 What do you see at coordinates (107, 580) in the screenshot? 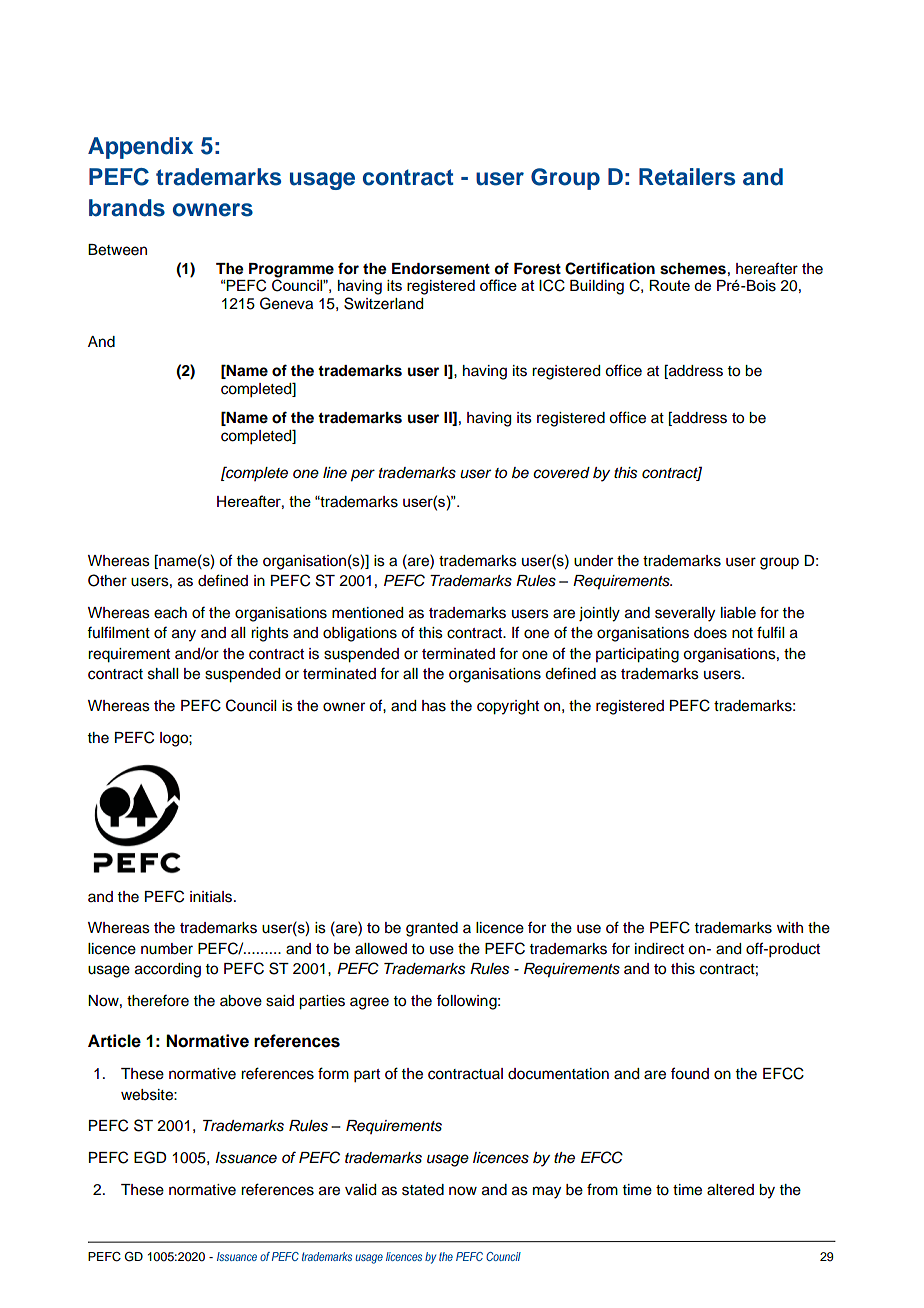
I see `Other` at bounding box center [107, 580].
